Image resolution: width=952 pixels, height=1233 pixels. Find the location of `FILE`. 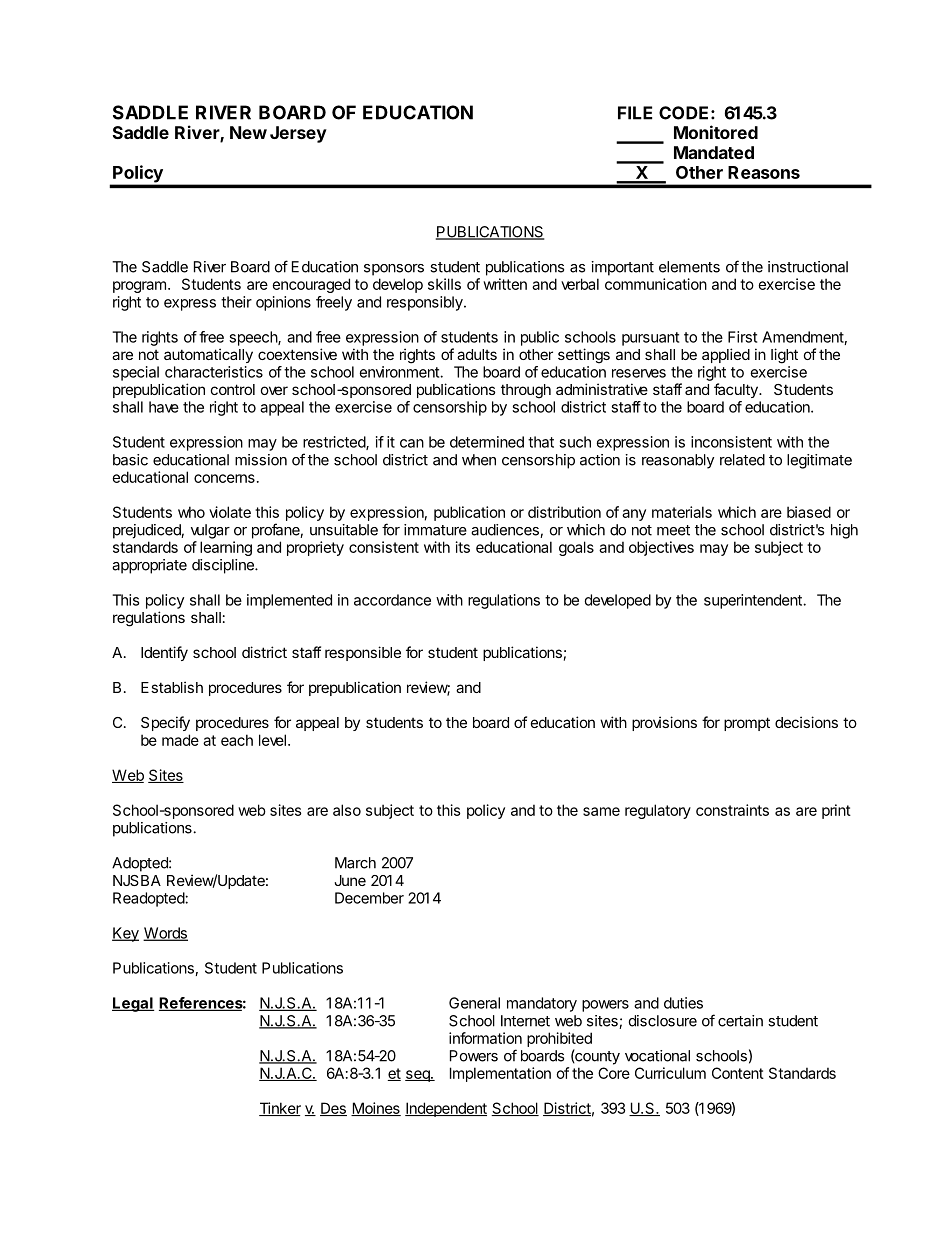

FILE is located at coordinates (635, 113).
